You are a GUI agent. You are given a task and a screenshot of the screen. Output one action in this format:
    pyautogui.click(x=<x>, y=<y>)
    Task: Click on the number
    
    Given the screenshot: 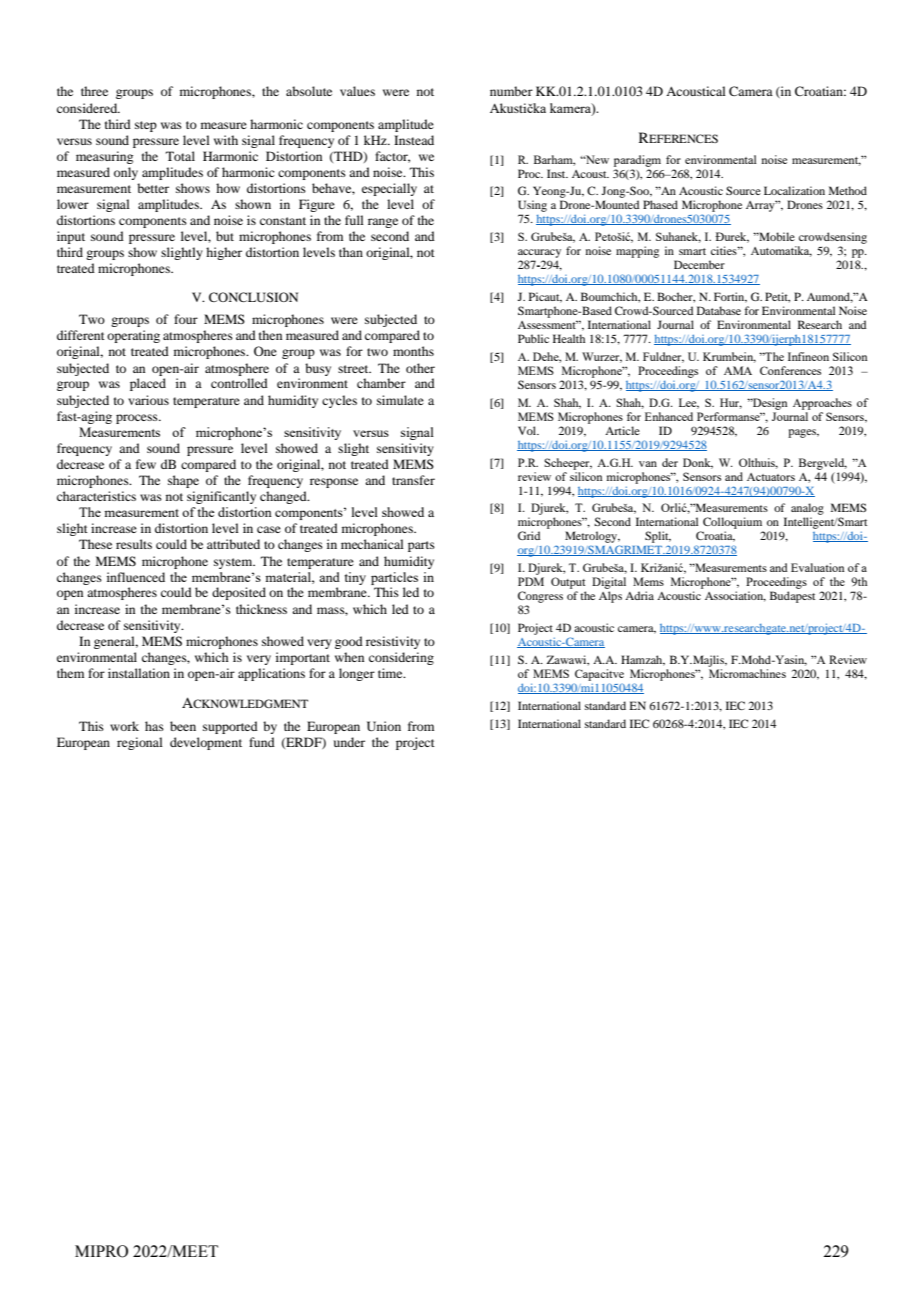 What is the action you would take?
    pyautogui.click(x=511, y=91)
